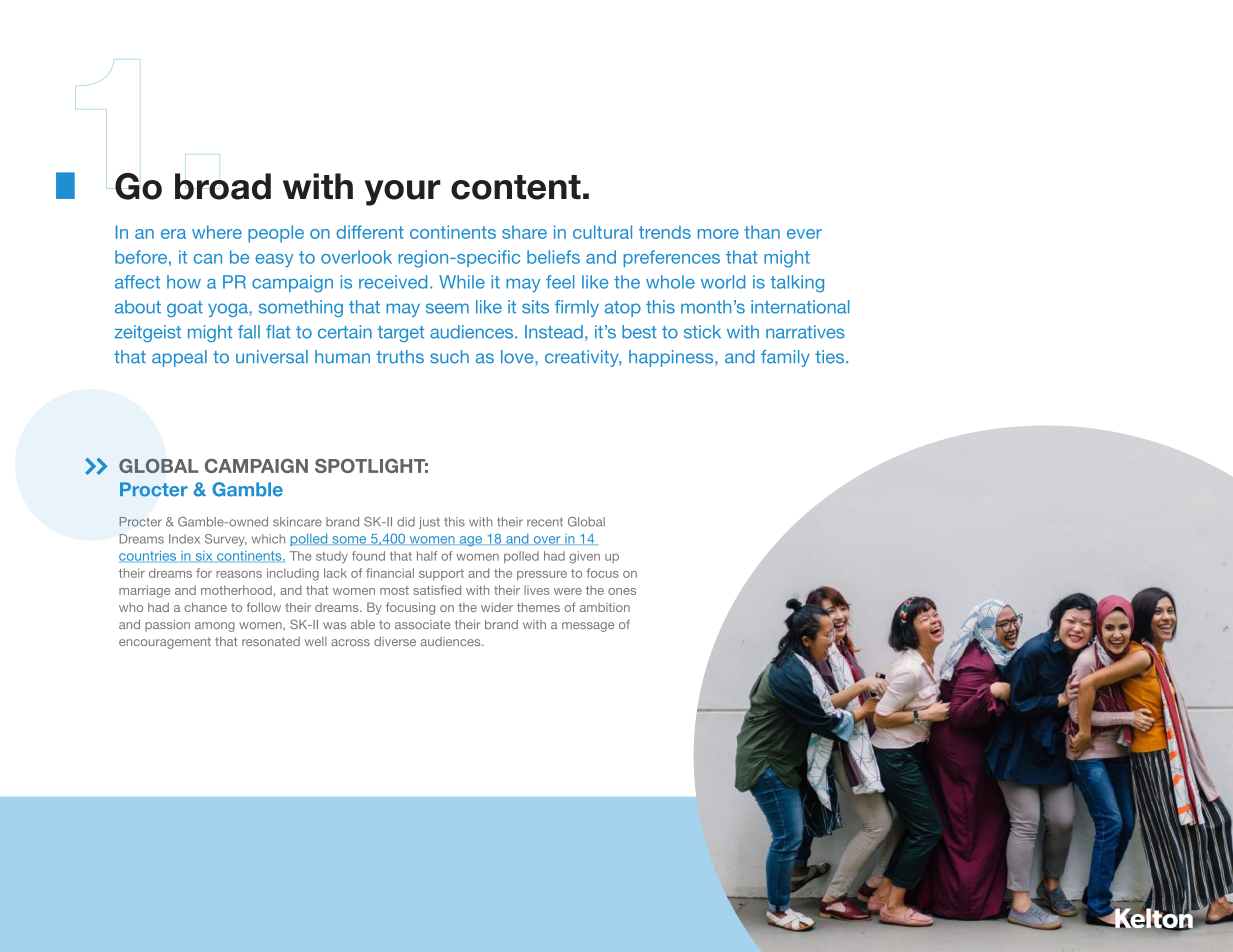 The height and width of the screenshot is (952, 1233). I want to click on content, so click(516, 187).
